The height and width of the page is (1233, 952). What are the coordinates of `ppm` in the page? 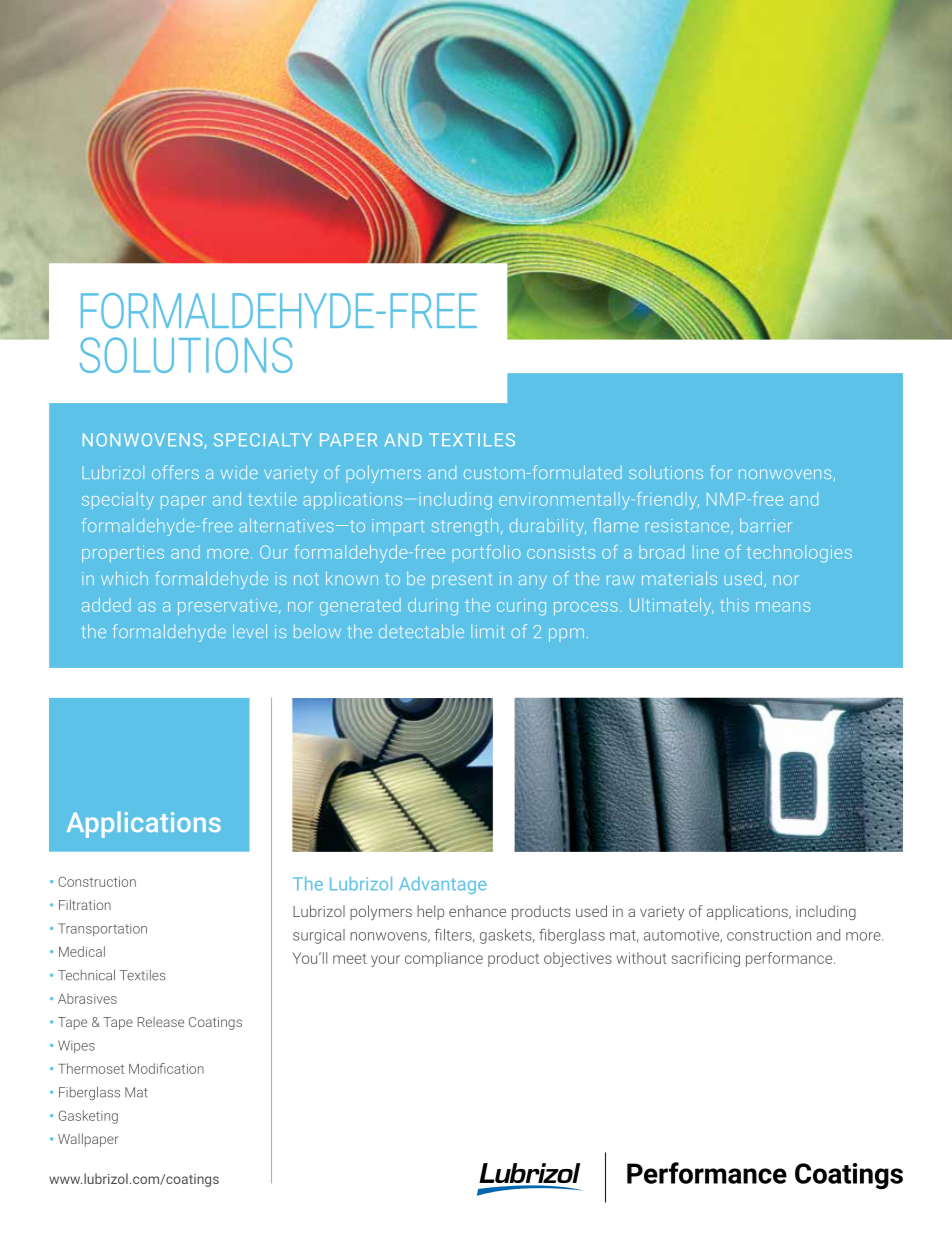 It's located at (566, 635).
